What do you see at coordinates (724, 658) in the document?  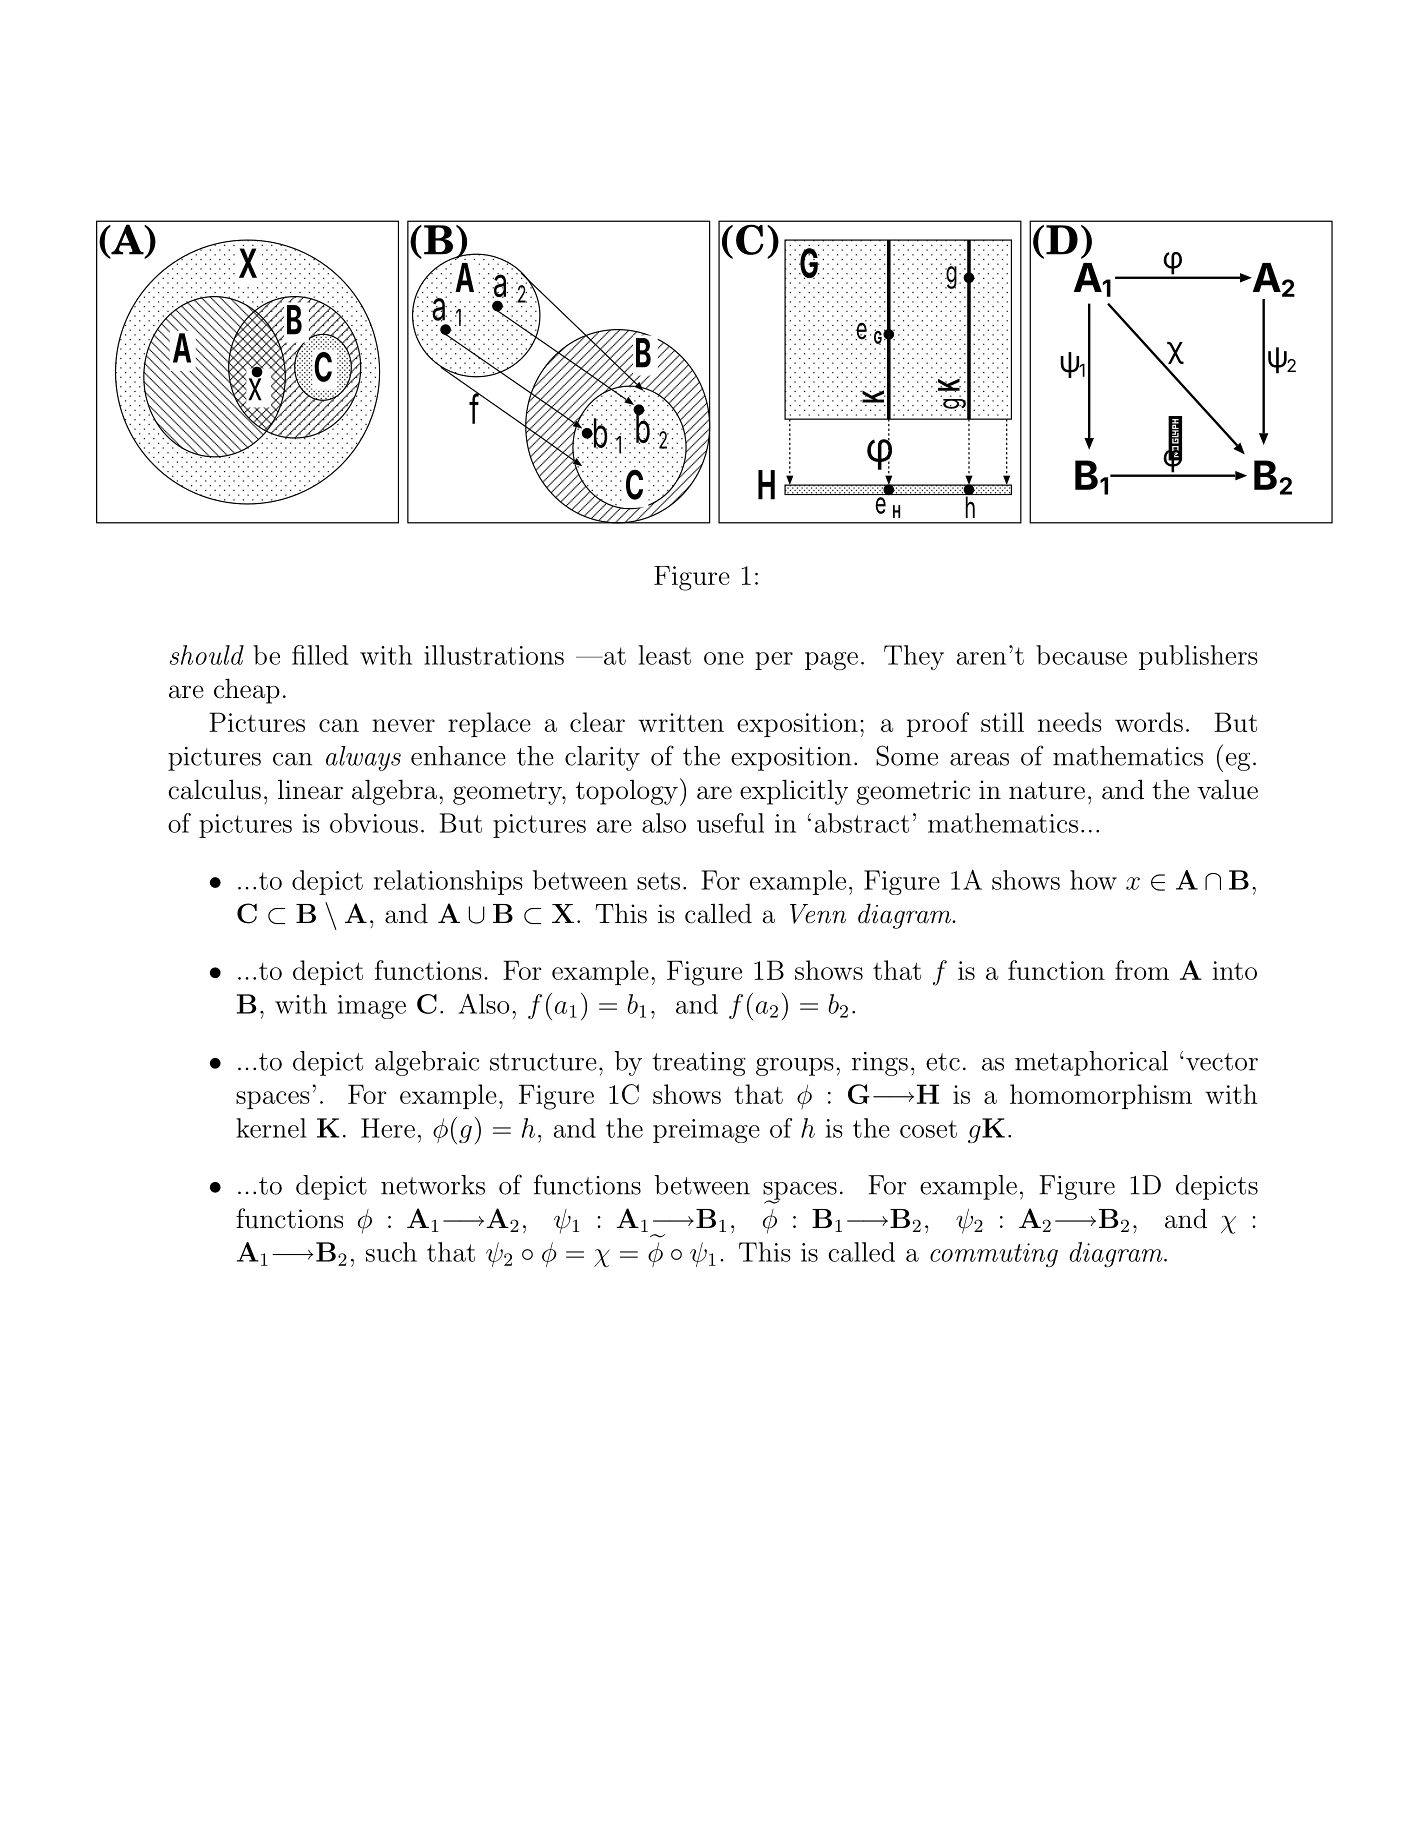 I see `one` at bounding box center [724, 658].
